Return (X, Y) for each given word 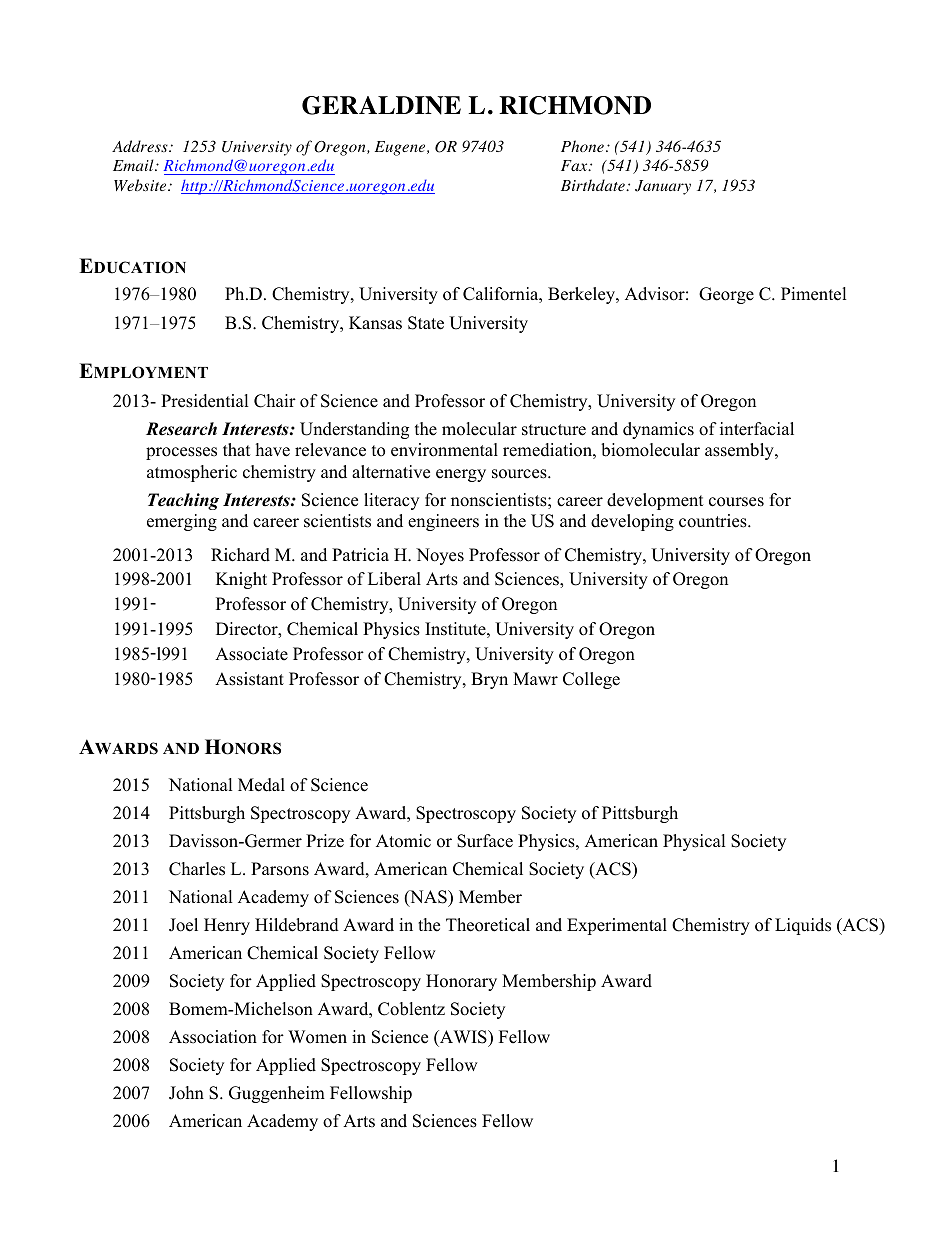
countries (714, 521)
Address (141, 146)
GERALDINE (381, 105)
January (663, 187)
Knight (241, 580)
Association (213, 1037)
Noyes (440, 556)
